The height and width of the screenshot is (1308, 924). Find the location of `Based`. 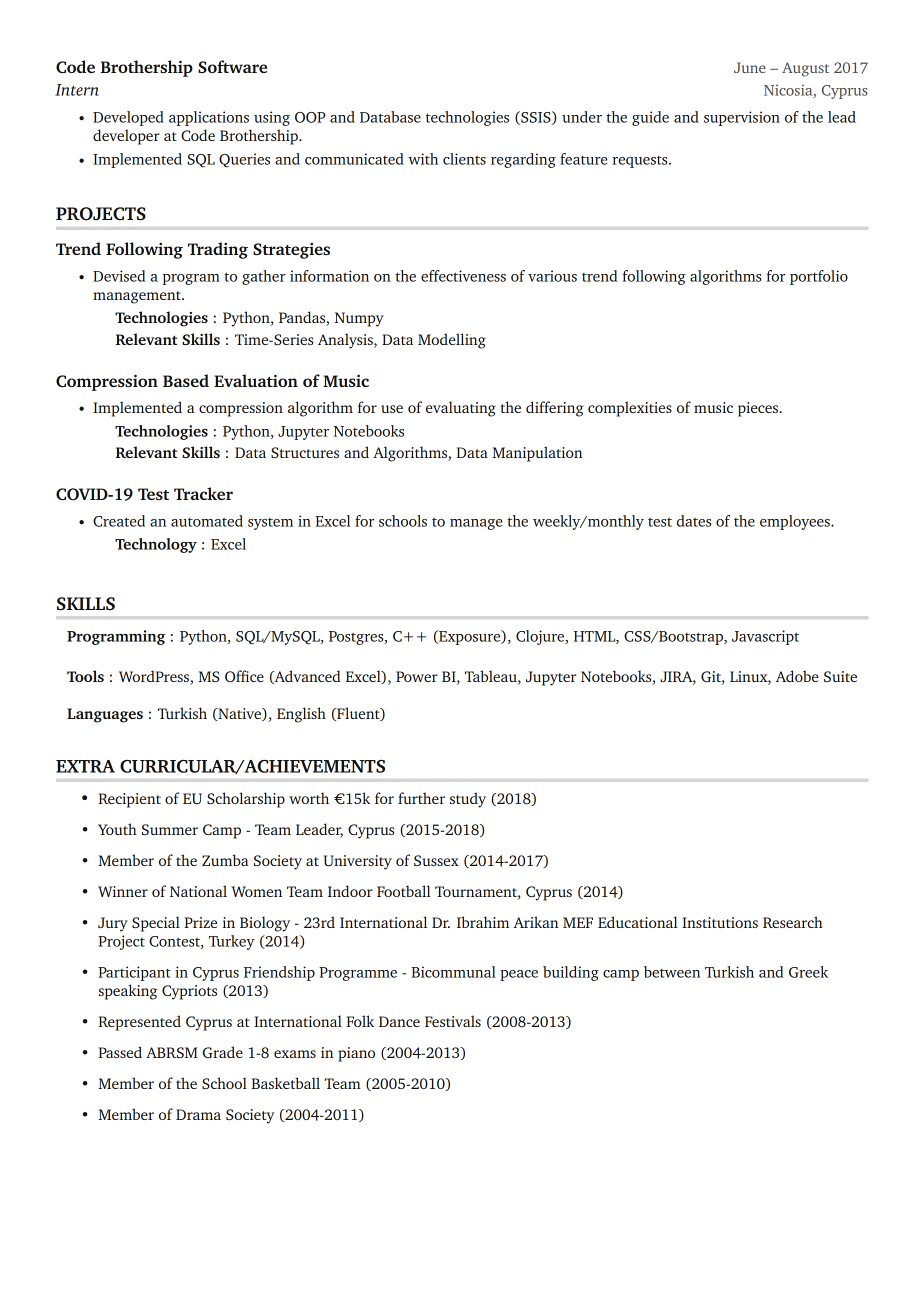

Based is located at coordinates (186, 380).
